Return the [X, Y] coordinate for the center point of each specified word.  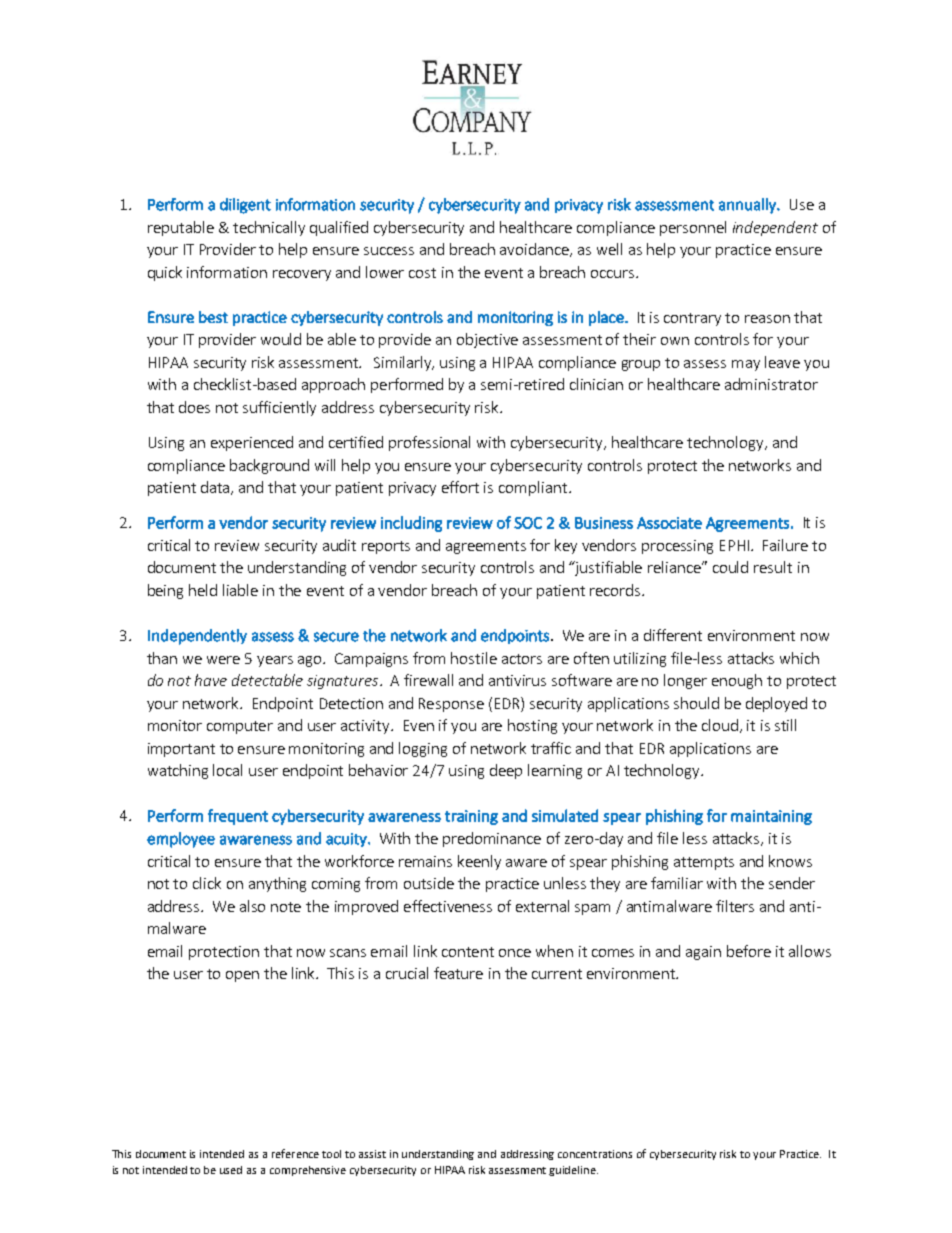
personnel [693, 228]
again [703, 953]
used [231, 1170]
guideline [573, 1171]
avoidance [536, 250]
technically [269, 228]
